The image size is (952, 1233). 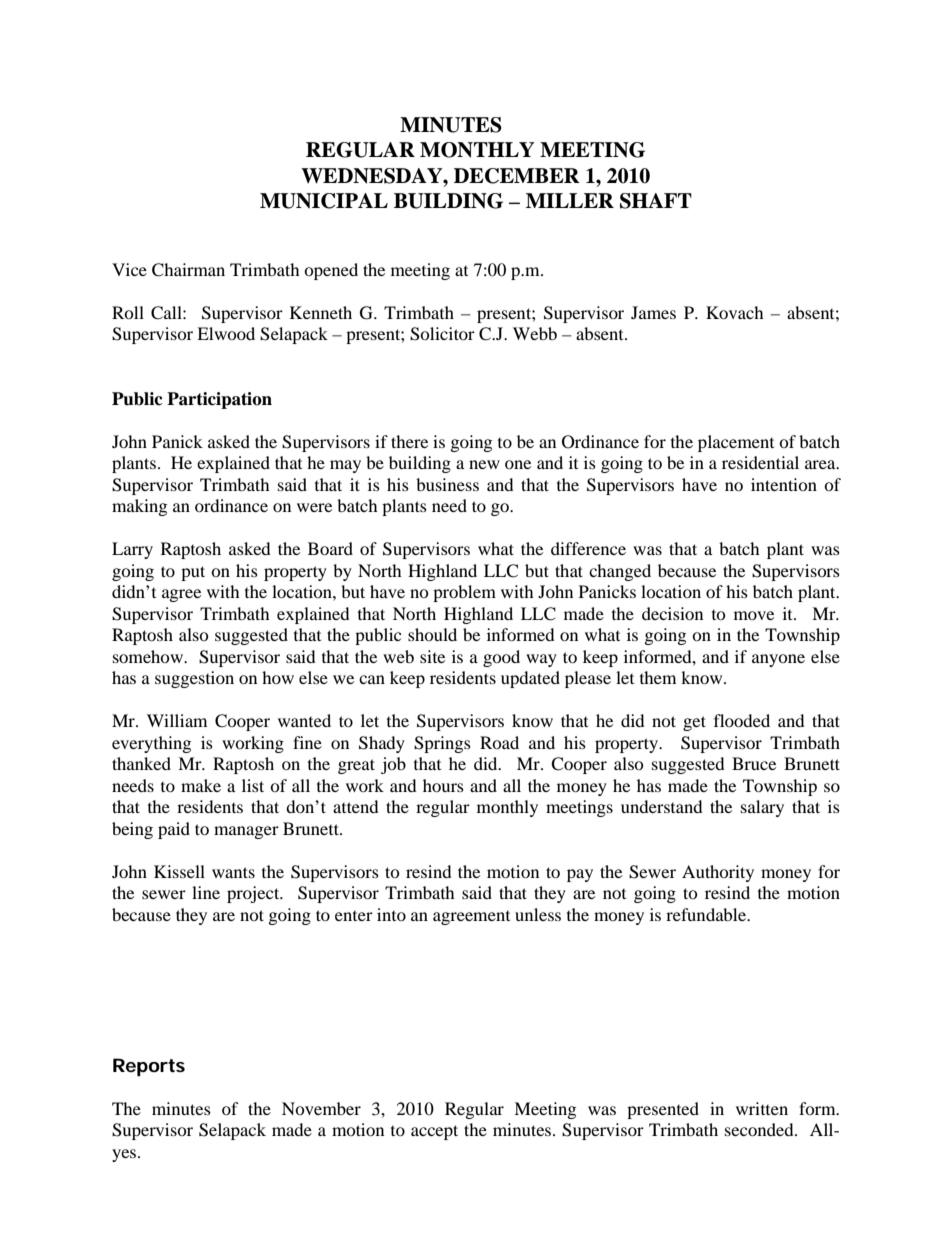 What do you see at coordinates (517, 176) in the screenshot?
I see `DECEMBER` at bounding box center [517, 176].
